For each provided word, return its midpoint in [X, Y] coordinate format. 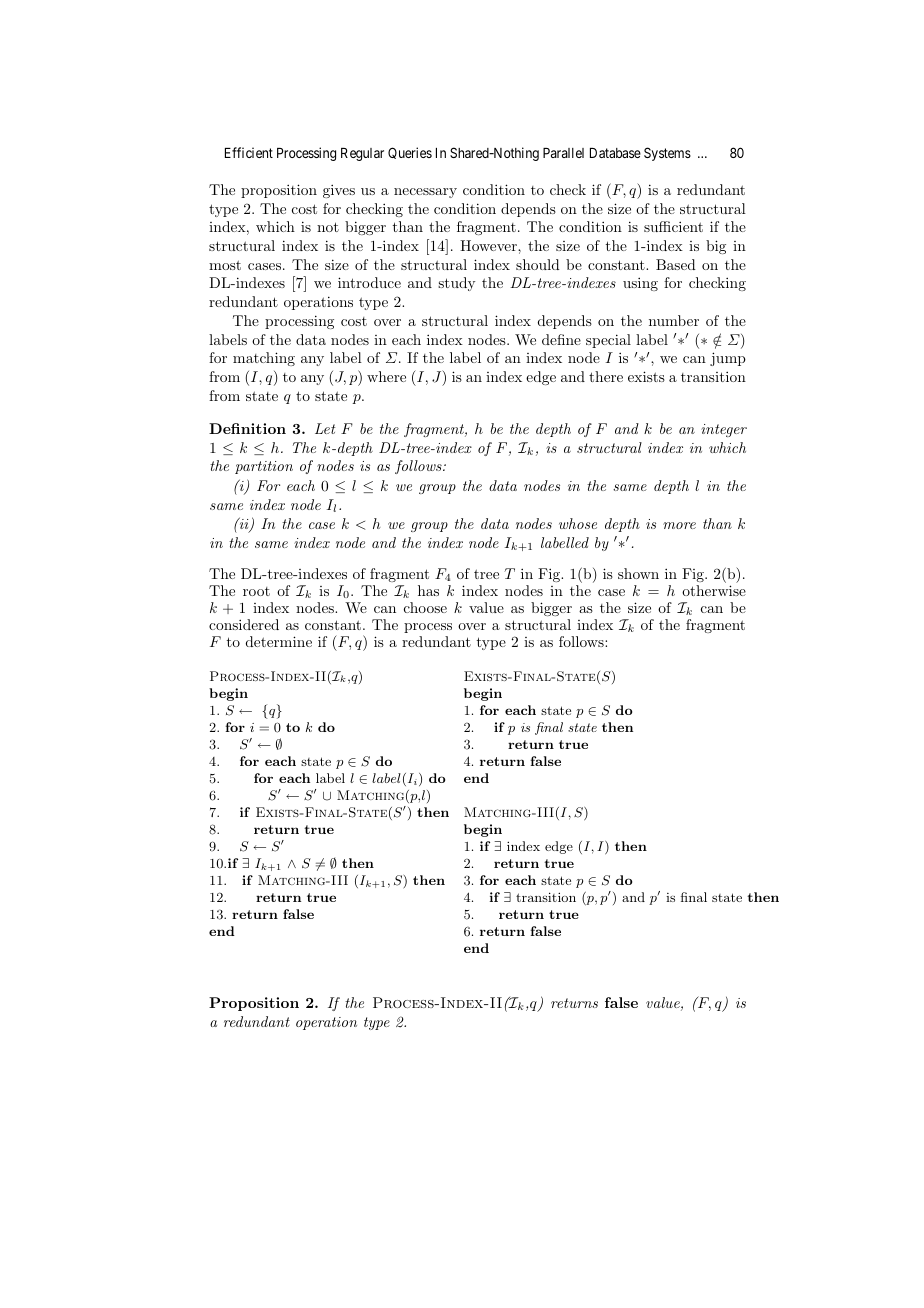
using [640, 284]
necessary [425, 193]
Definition [247, 428]
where [386, 376]
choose [425, 607]
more [679, 525]
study [456, 284]
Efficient [249, 152]
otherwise [714, 590]
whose [578, 523]
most [225, 265]
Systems [667, 154]
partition [264, 467]
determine [279, 641]
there [606, 376]
